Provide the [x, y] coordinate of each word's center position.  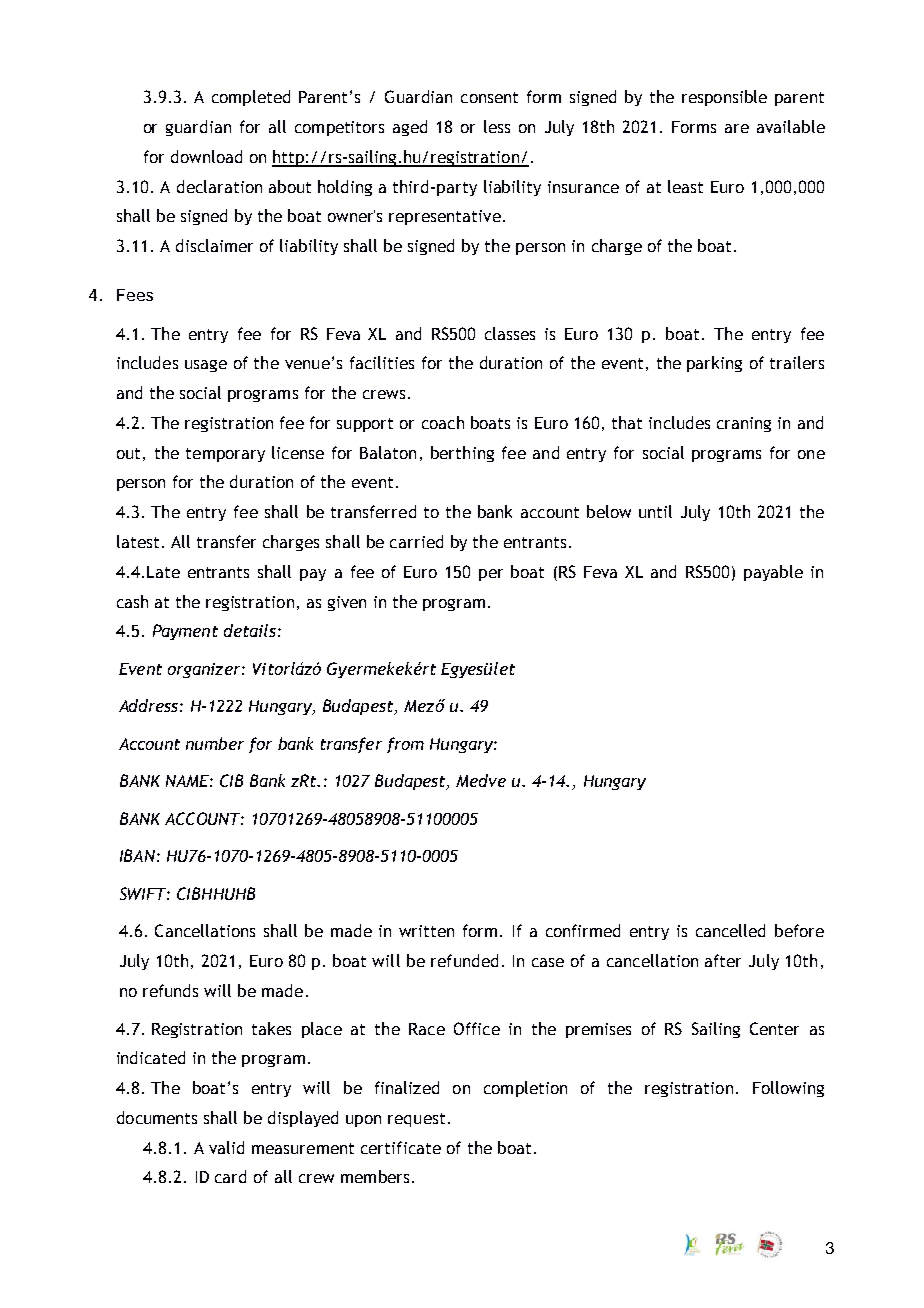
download [206, 156]
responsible [724, 98]
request [416, 1120]
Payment [185, 632]
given [347, 603]
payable [773, 573]
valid [226, 1147]
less [497, 126]
